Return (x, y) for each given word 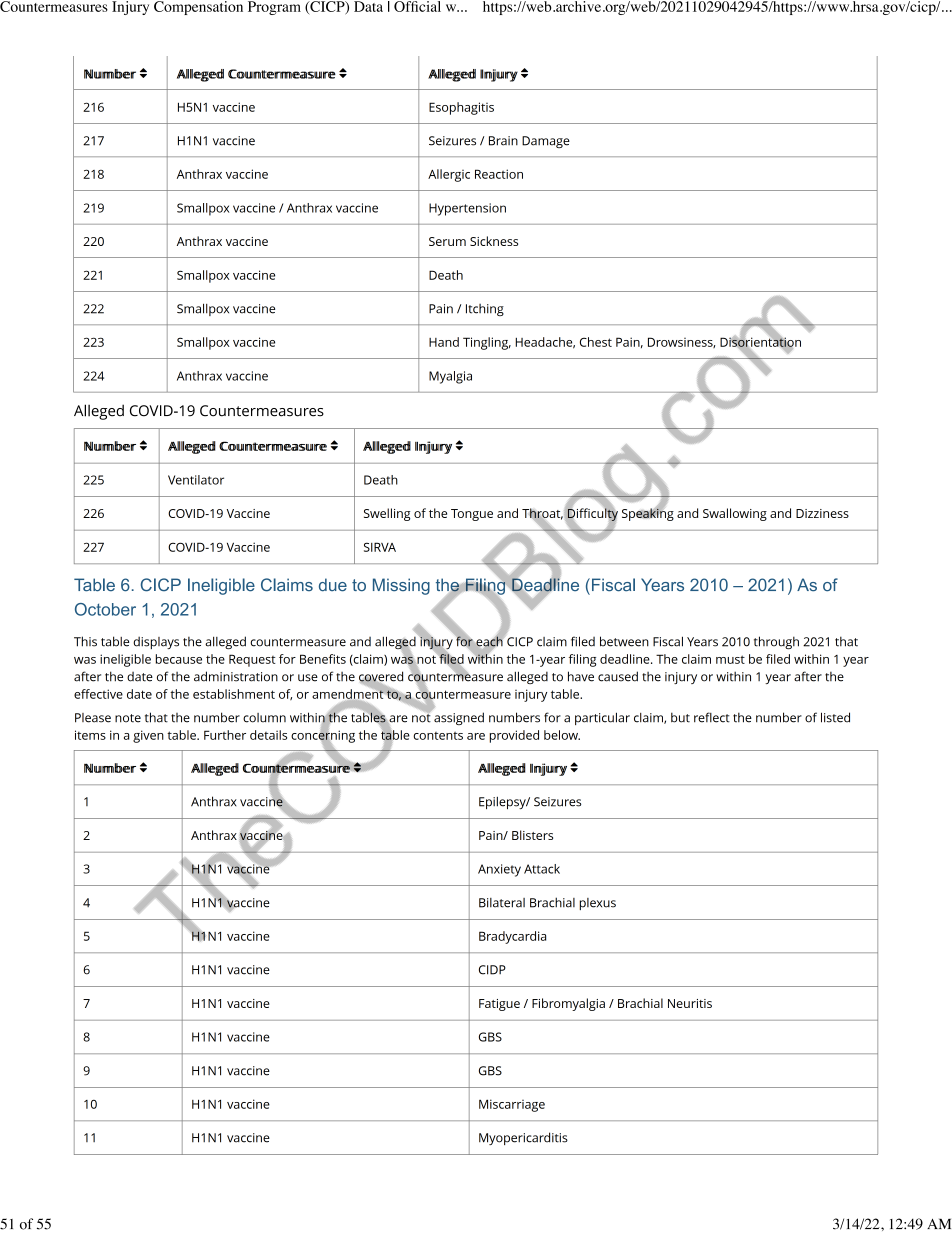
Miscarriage (512, 1105)
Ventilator (196, 480)
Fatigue (499, 1005)
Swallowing (735, 514)
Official (417, 6)
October (105, 609)
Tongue (472, 515)
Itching (485, 310)
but (680, 717)
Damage (546, 142)
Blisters (532, 835)
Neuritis (690, 1003)
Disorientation (760, 342)
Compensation (198, 8)
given (148, 736)
